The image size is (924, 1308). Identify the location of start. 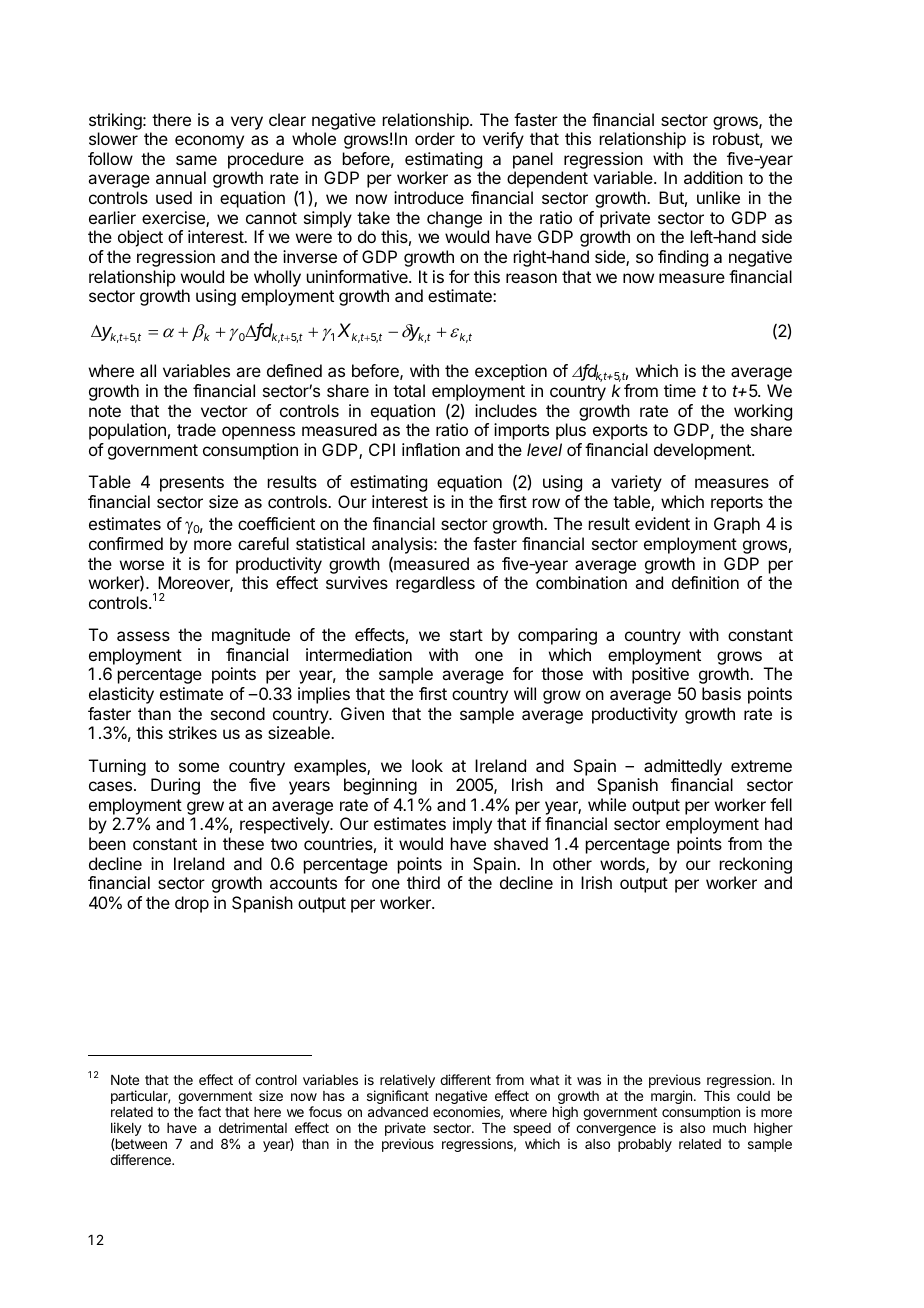
(466, 635).
